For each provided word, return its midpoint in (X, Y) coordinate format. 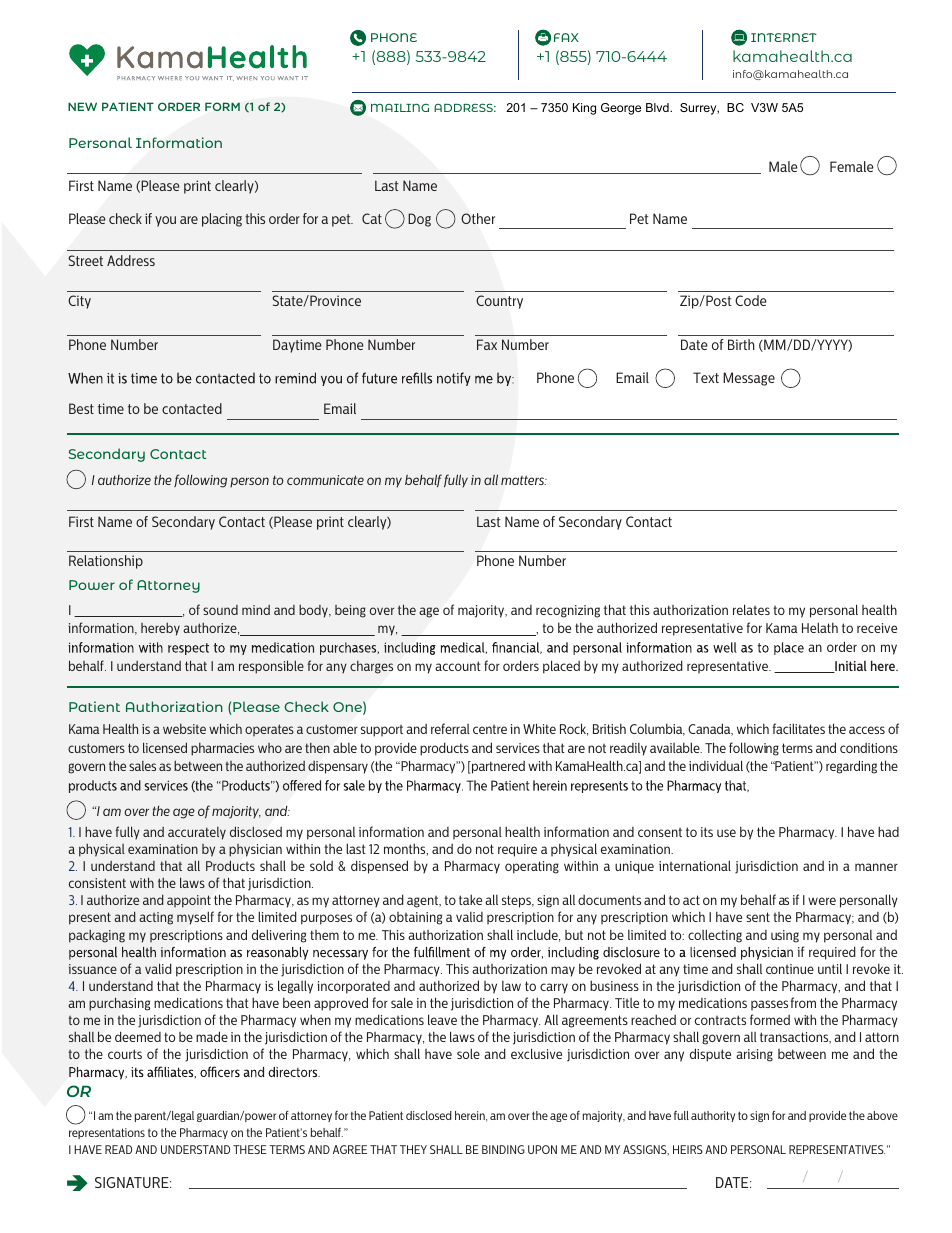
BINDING (503, 1149)
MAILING (400, 107)
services (518, 748)
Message (749, 379)
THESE (250, 1149)
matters (524, 480)
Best (81, 408)
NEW (82, 106)
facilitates (798, 728)
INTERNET (784, 37)
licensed (165, 747)
